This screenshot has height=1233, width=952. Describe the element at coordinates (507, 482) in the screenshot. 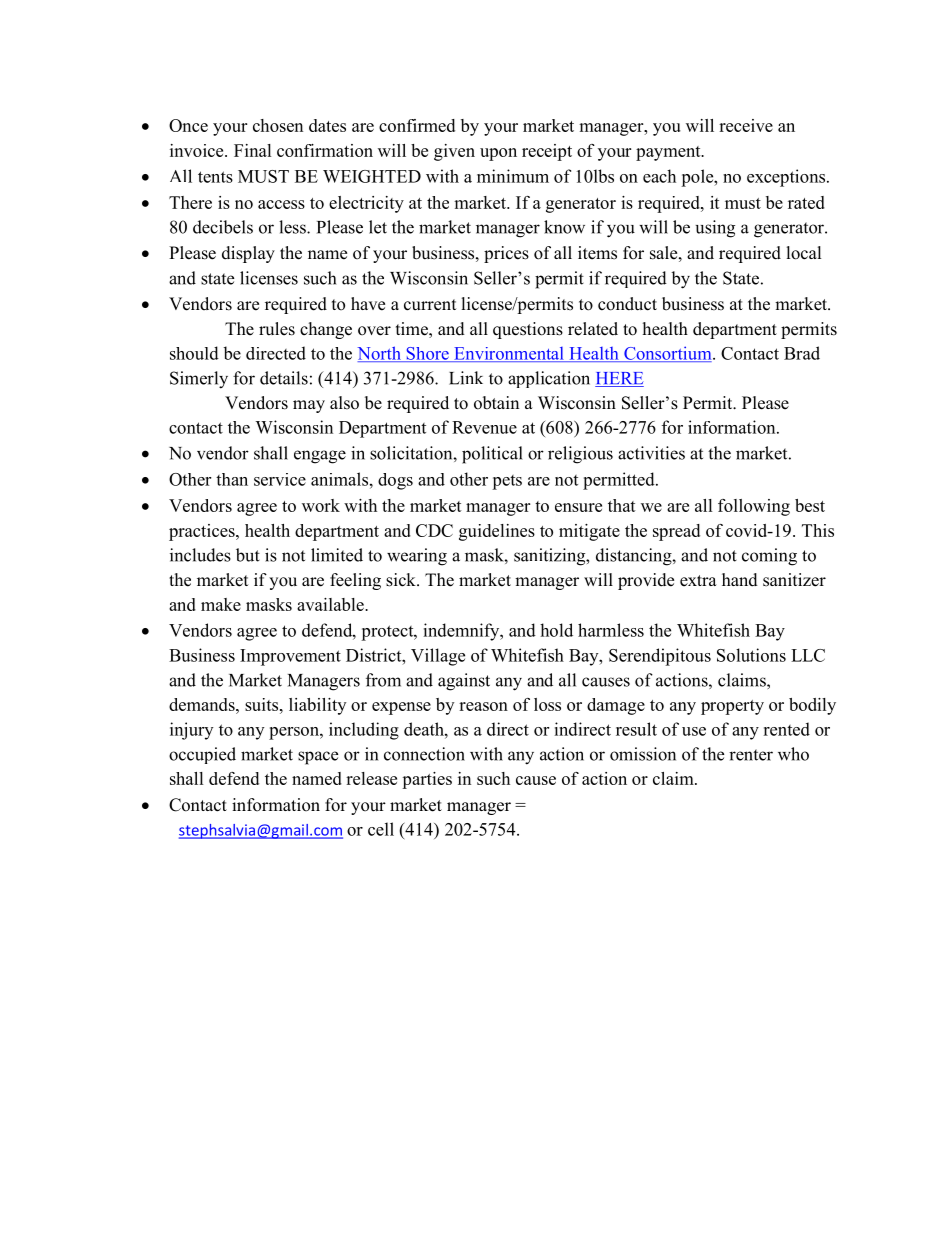

I see `pets` at that location.
